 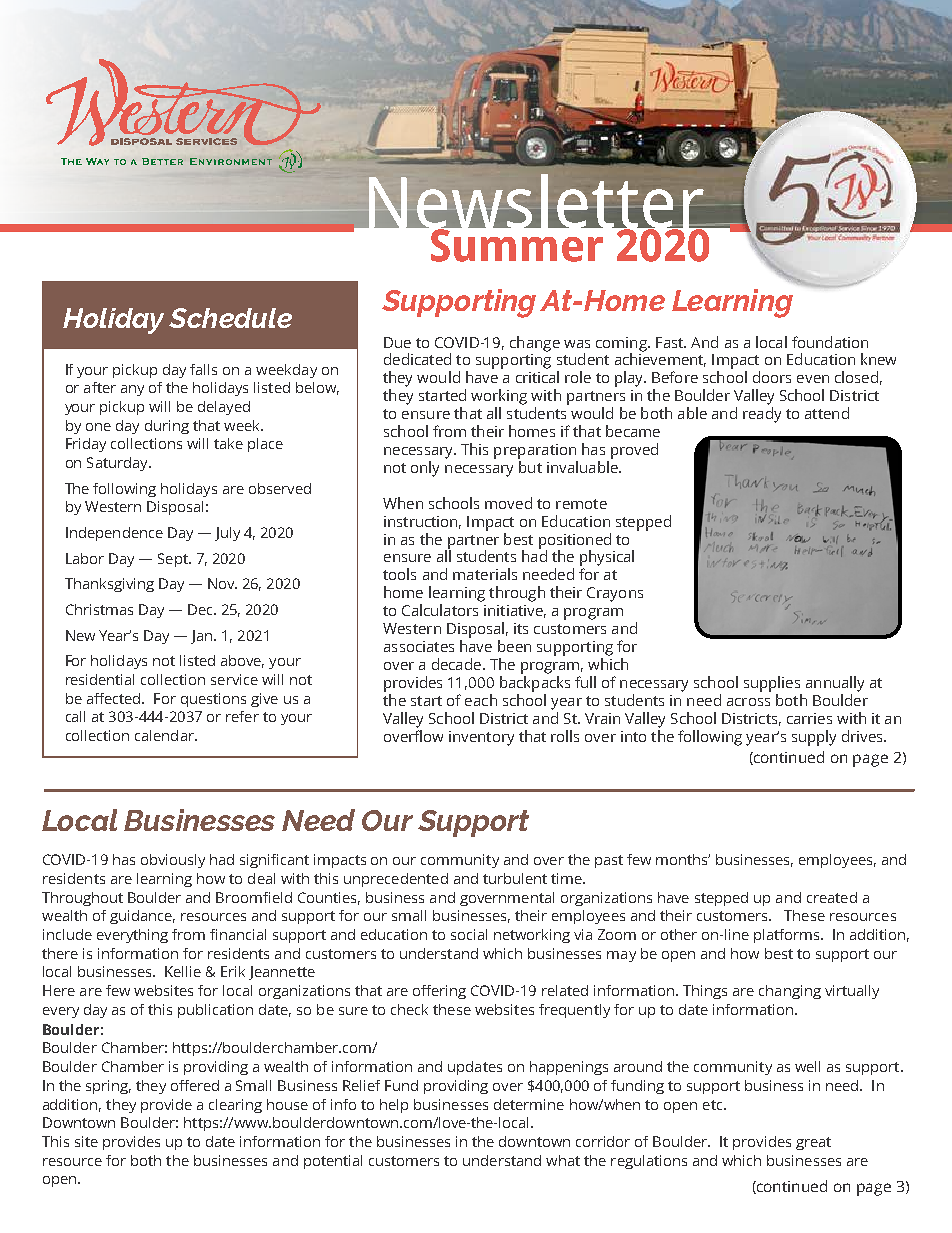 I want to click on platforms, so click(x=788, y=936).
